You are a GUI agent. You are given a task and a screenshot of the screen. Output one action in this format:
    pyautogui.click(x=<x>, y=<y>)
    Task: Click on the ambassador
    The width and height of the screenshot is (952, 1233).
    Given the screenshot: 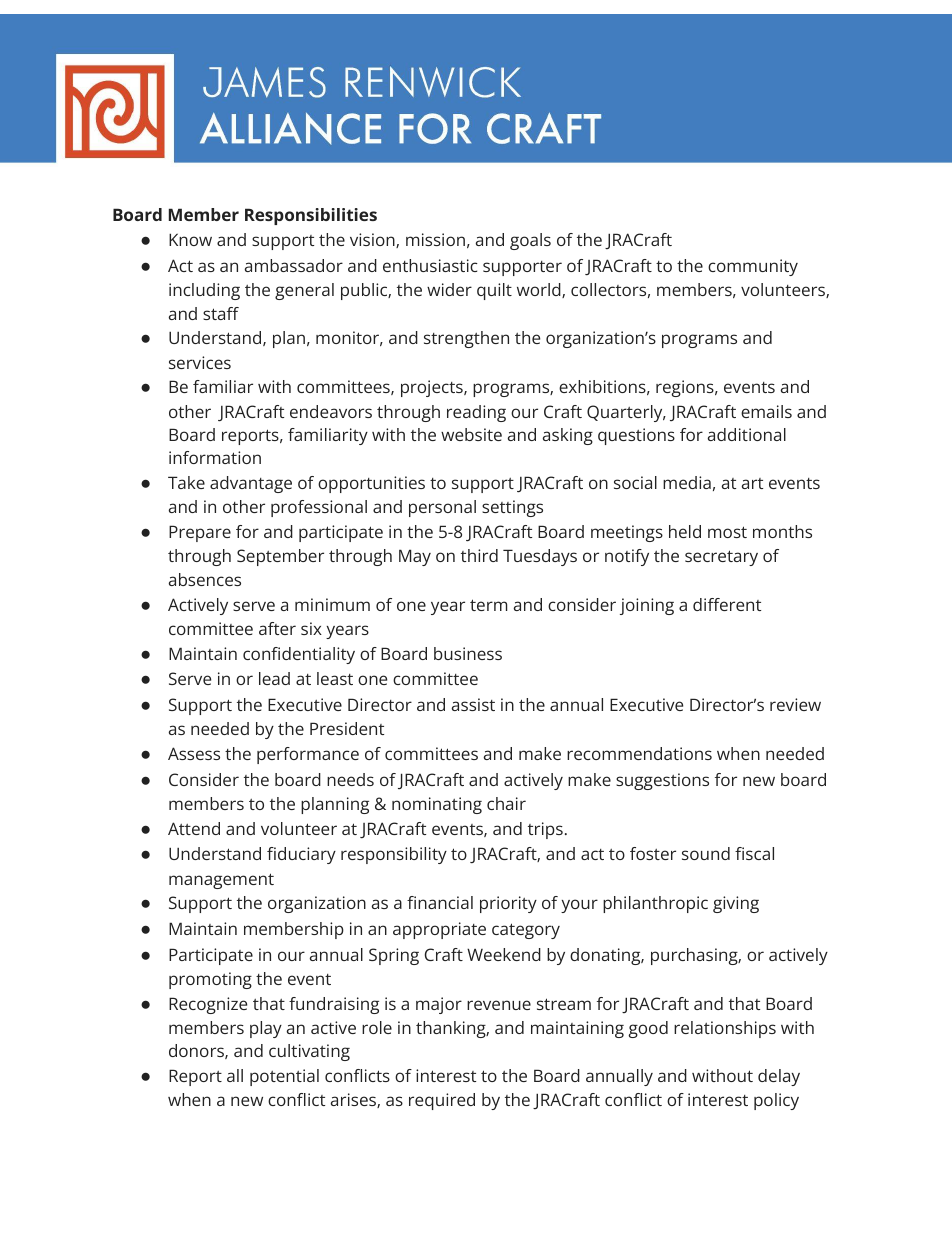 What is the action you would take?
    pyautogui.click(x=294, y=265)
